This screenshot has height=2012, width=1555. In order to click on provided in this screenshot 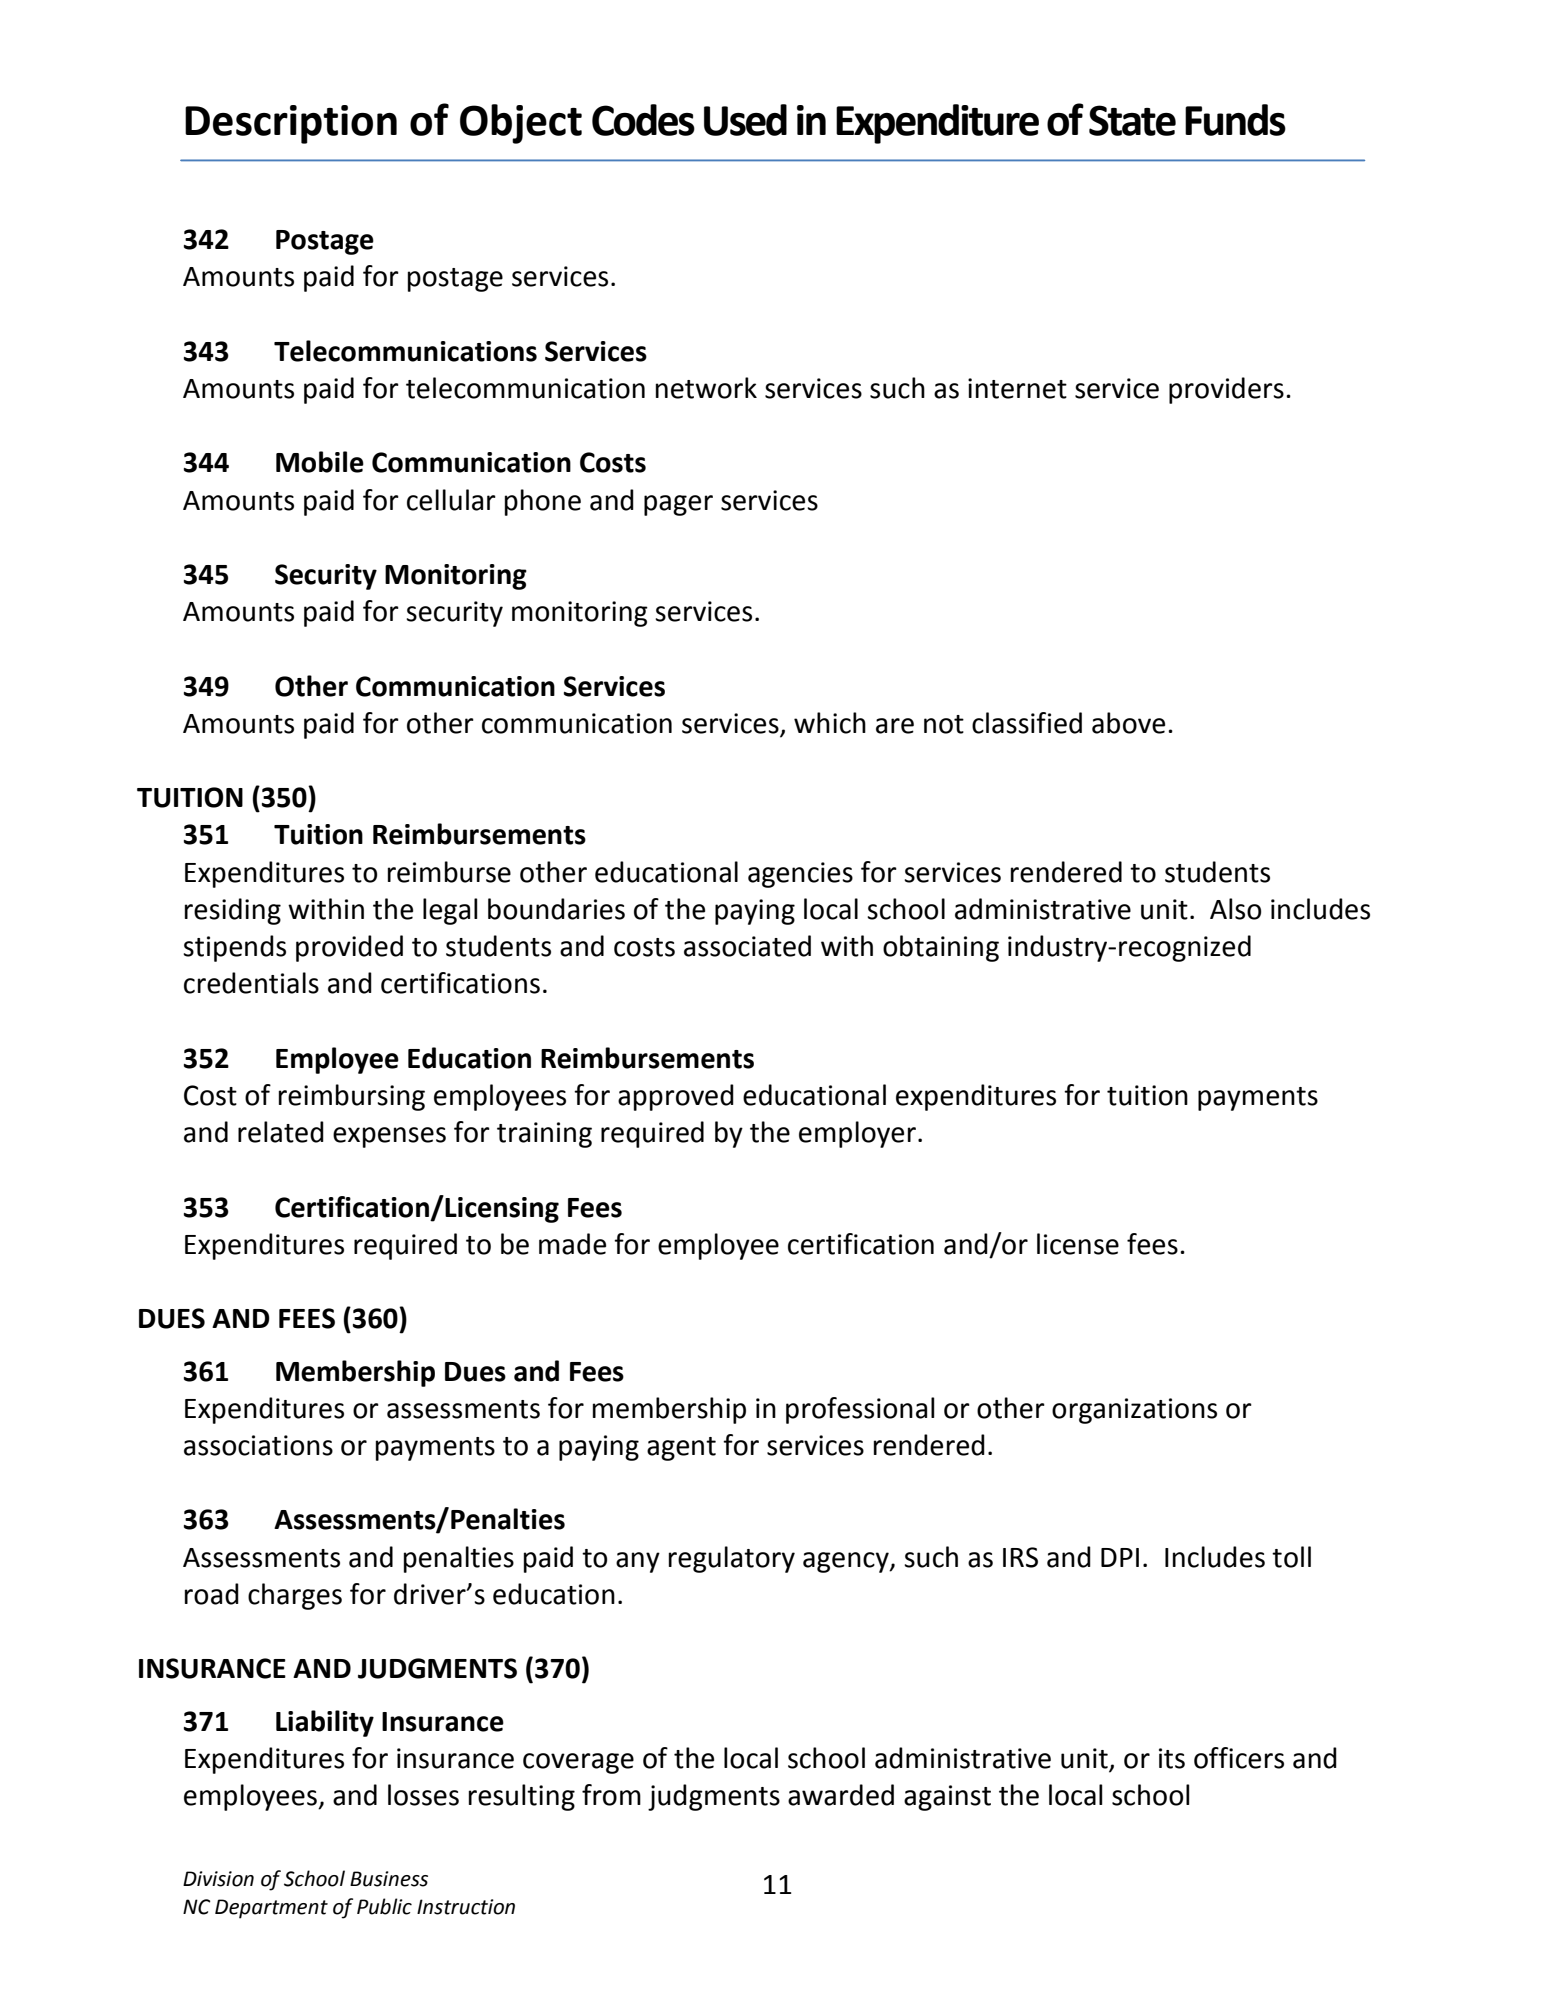, I will do `click(349, 948)`.
